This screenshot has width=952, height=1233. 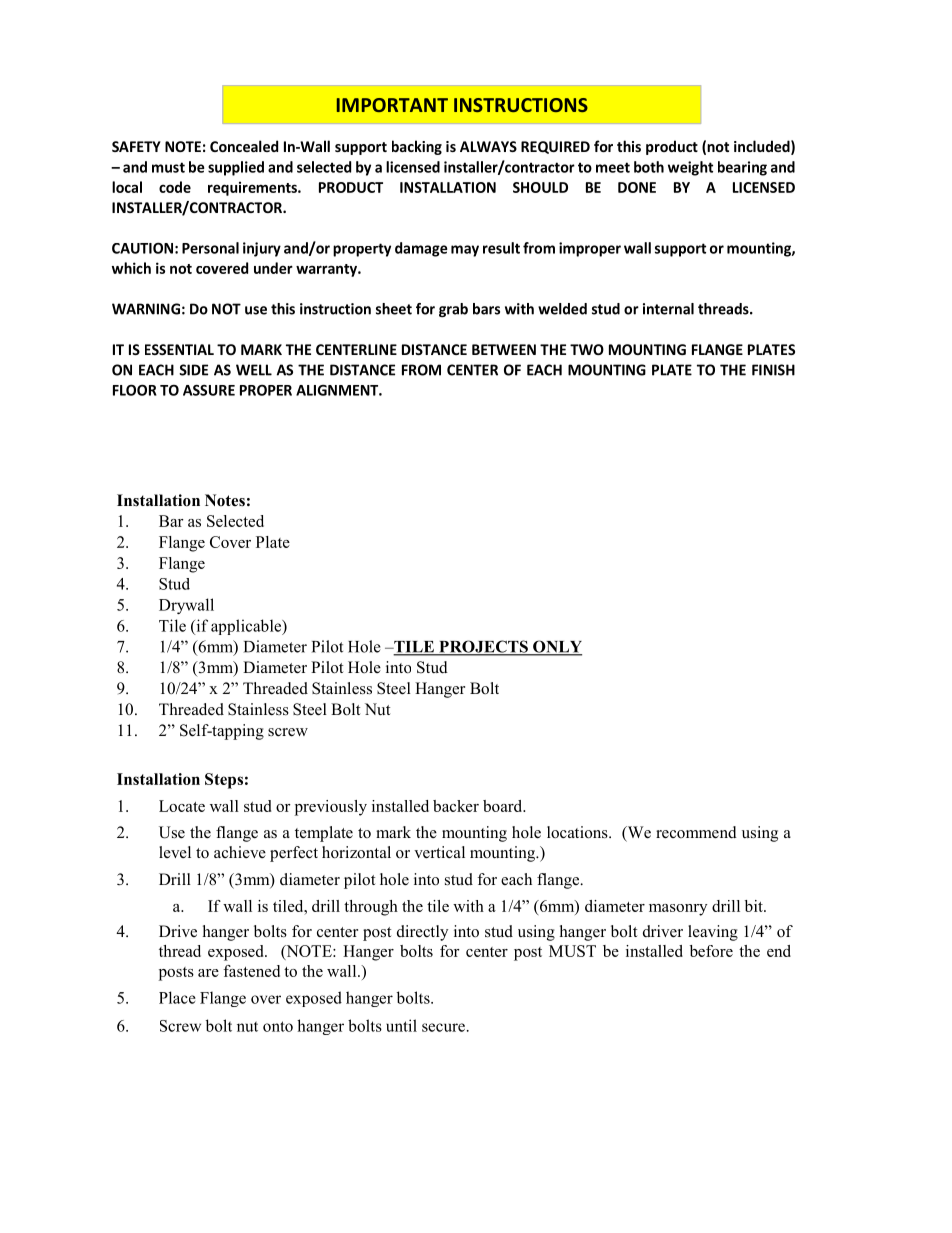 I want to click on internal, so click(x=668, y=309).
